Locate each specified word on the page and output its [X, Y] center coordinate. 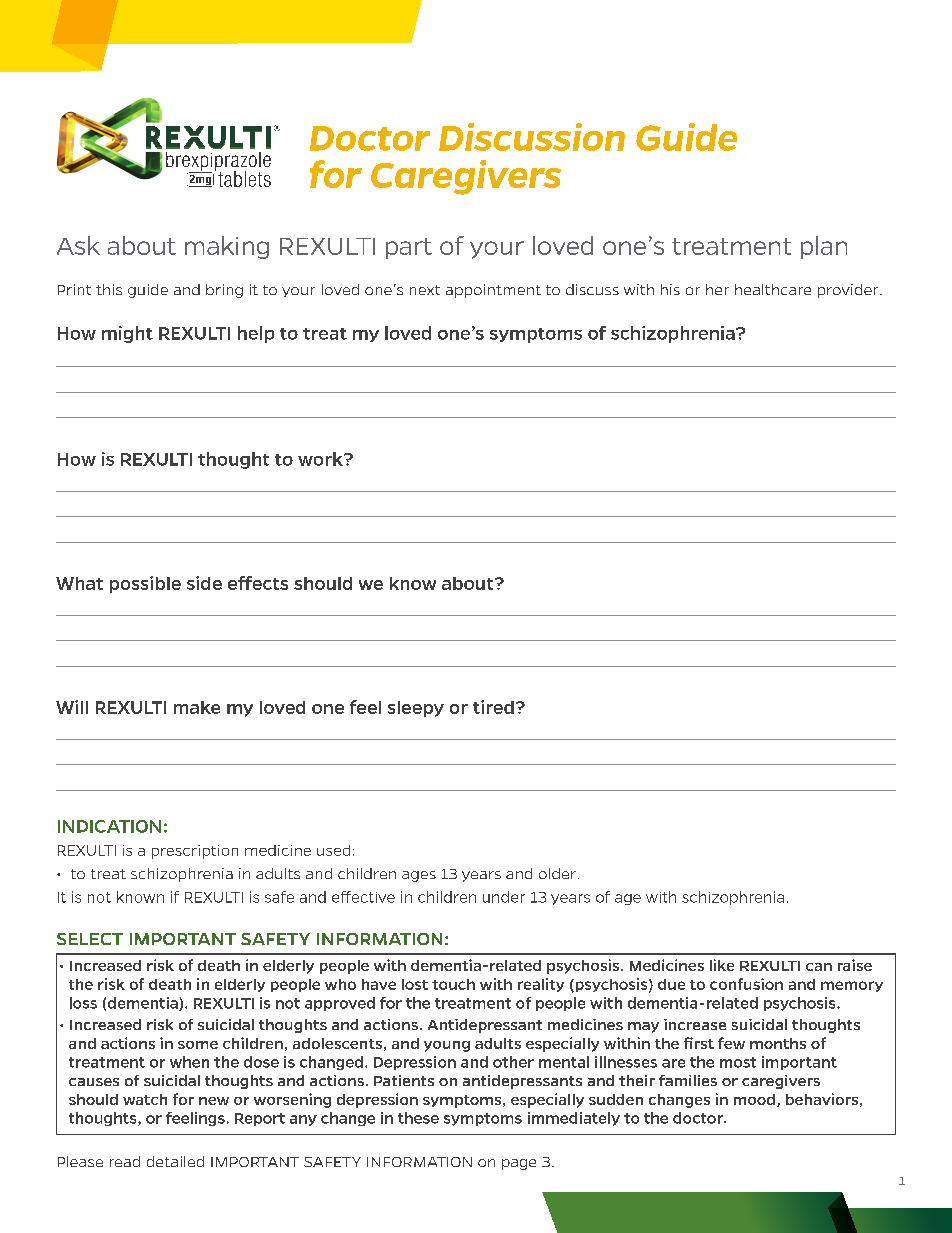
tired [493, 707]
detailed [175, 1161]
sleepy [416, 709]
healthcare [773, 289]
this [109, 289]
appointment [493, 291]
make [197, 707]
